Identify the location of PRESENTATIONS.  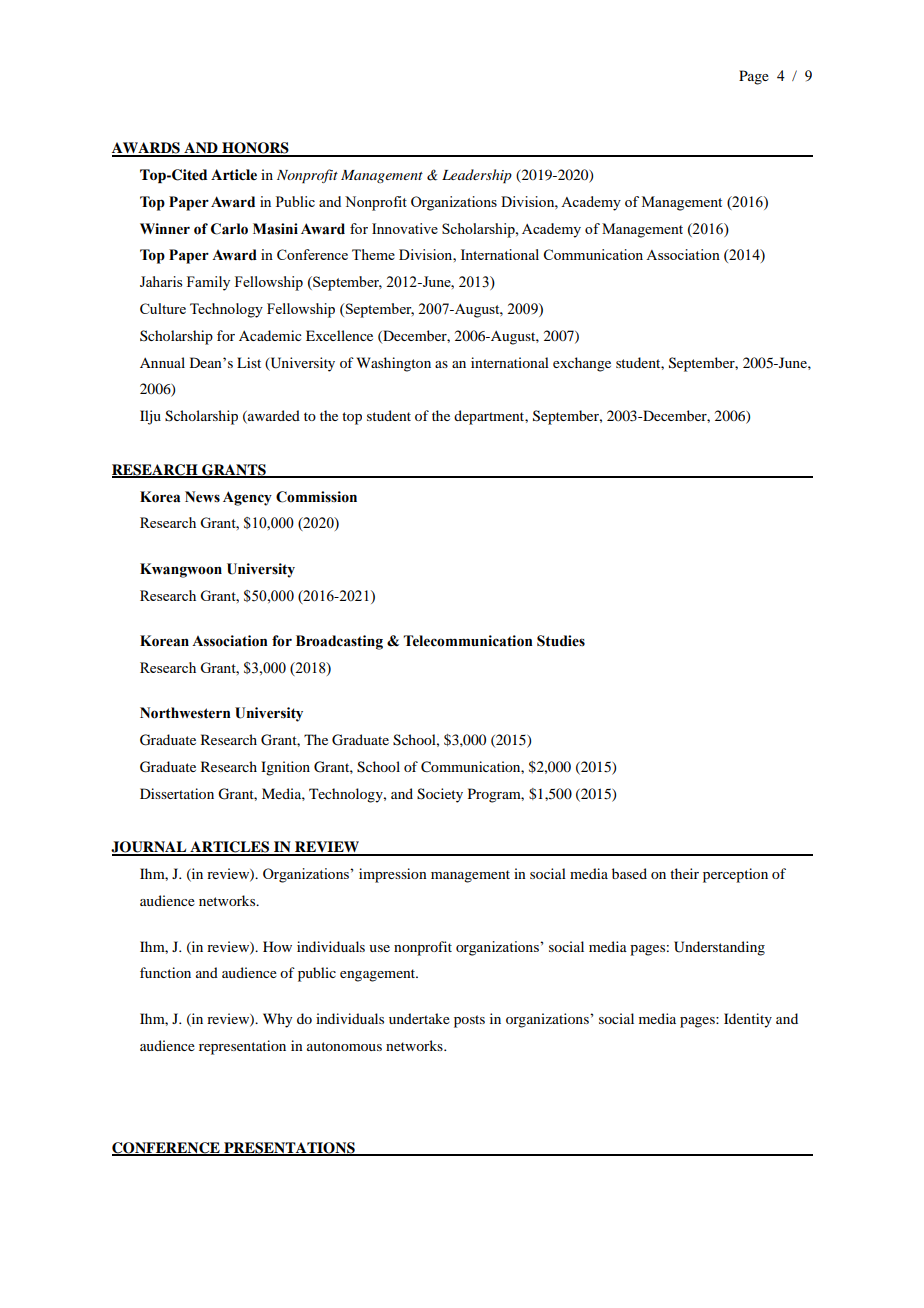
(289, 1148).
